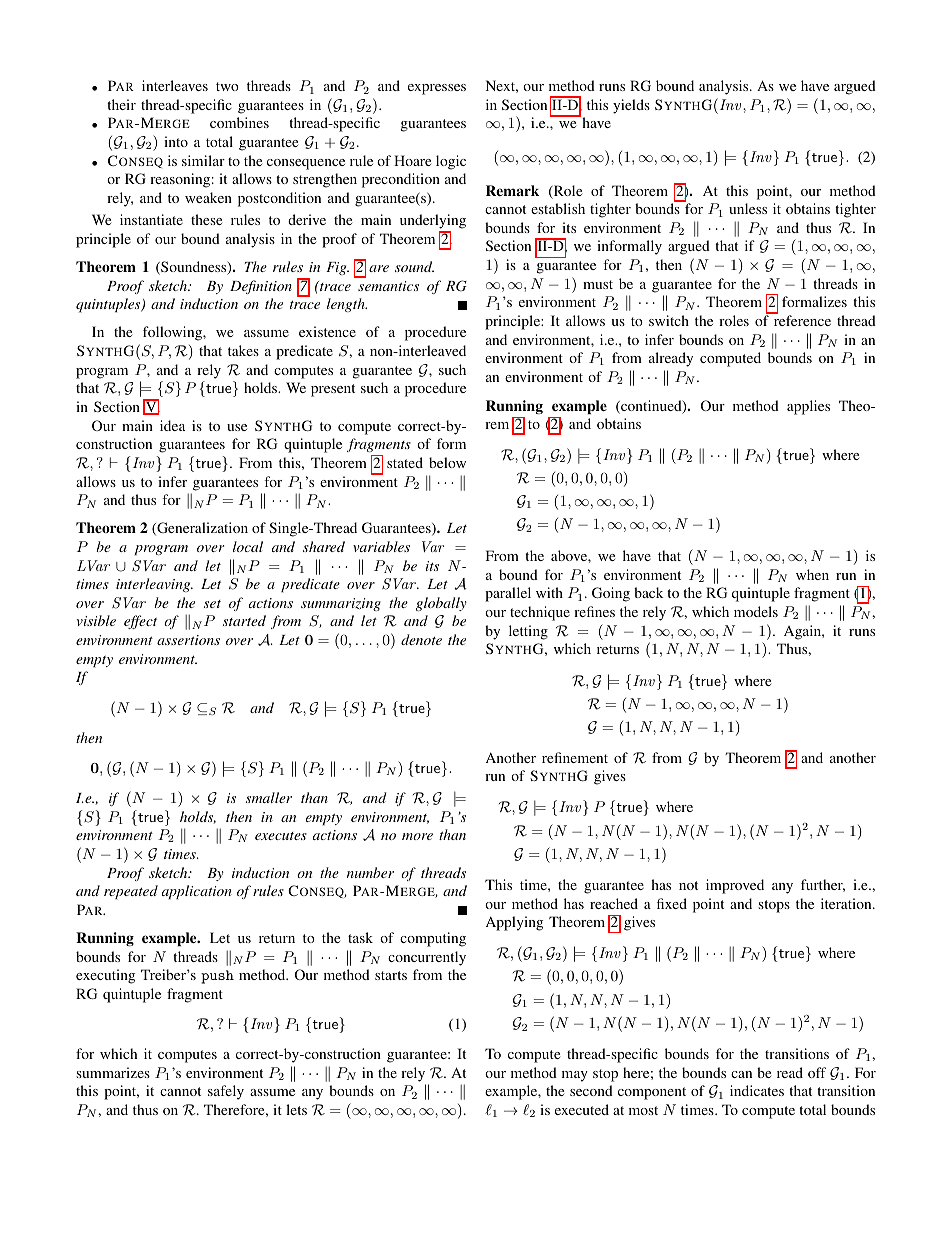  What do you see at coordinates (631, 106) in the screenshot?
I see `yields` at bounding box center [631, 106].
